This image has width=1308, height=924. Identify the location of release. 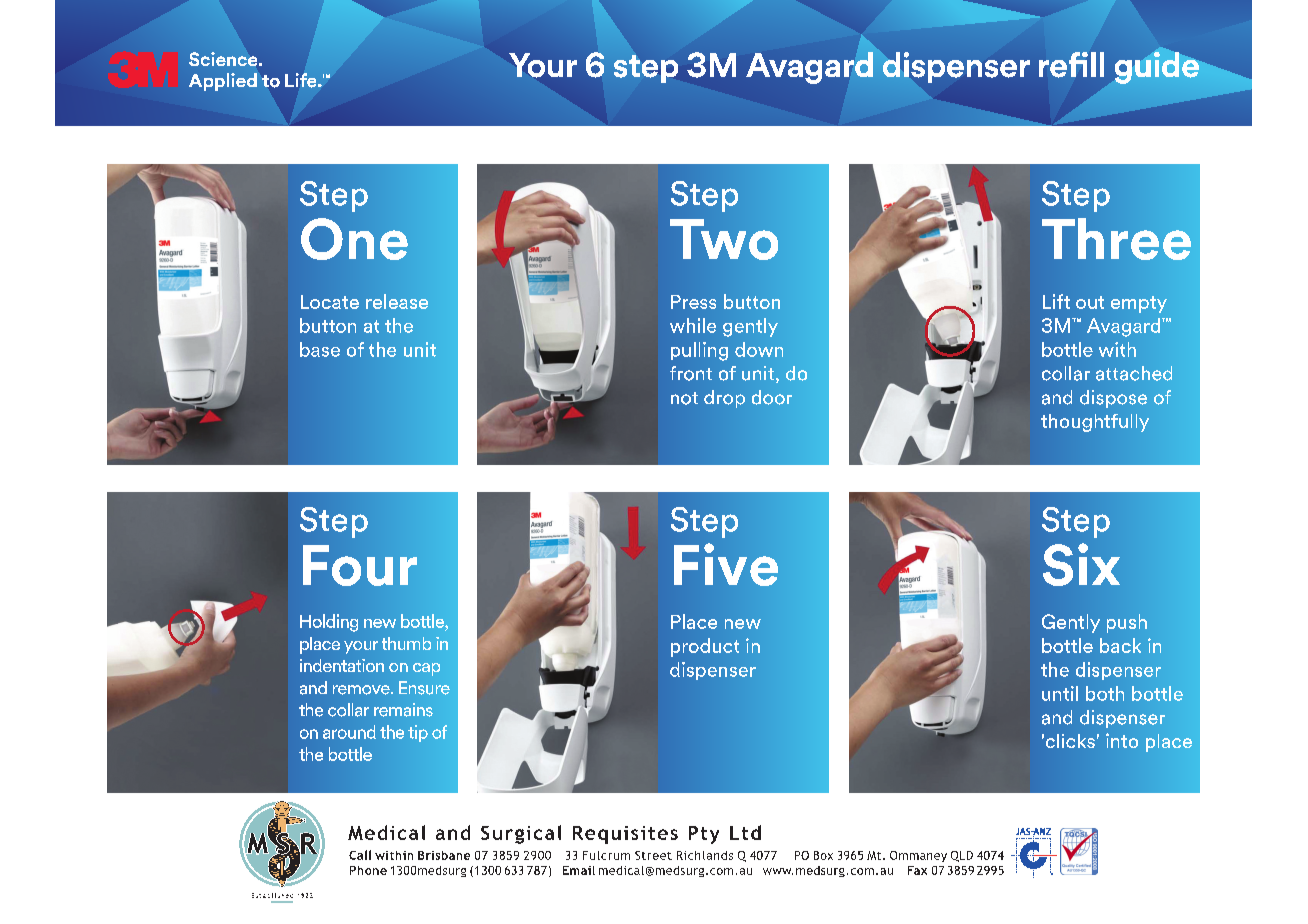
(397, 301).
